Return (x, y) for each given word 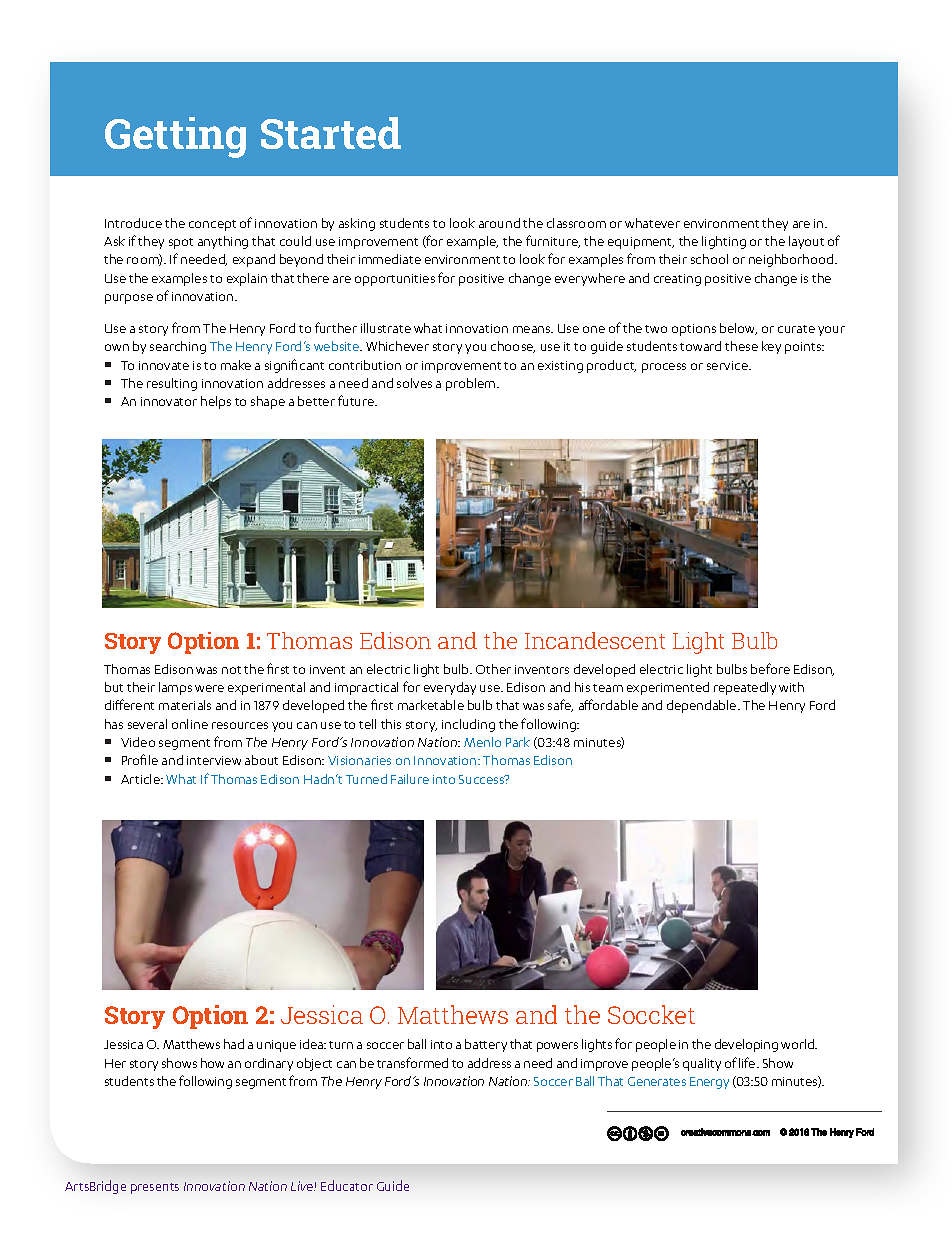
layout (806, 242)
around (499, 223)
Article (141, 779)
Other (493, 669)
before (770, 668)
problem (472, 384)
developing (746, 1045)
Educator (347, 1185)
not (231, 670)
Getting (175, 137)
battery (486, 1045)
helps (216, 402)
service (728, 365)
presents (155, 1188)
